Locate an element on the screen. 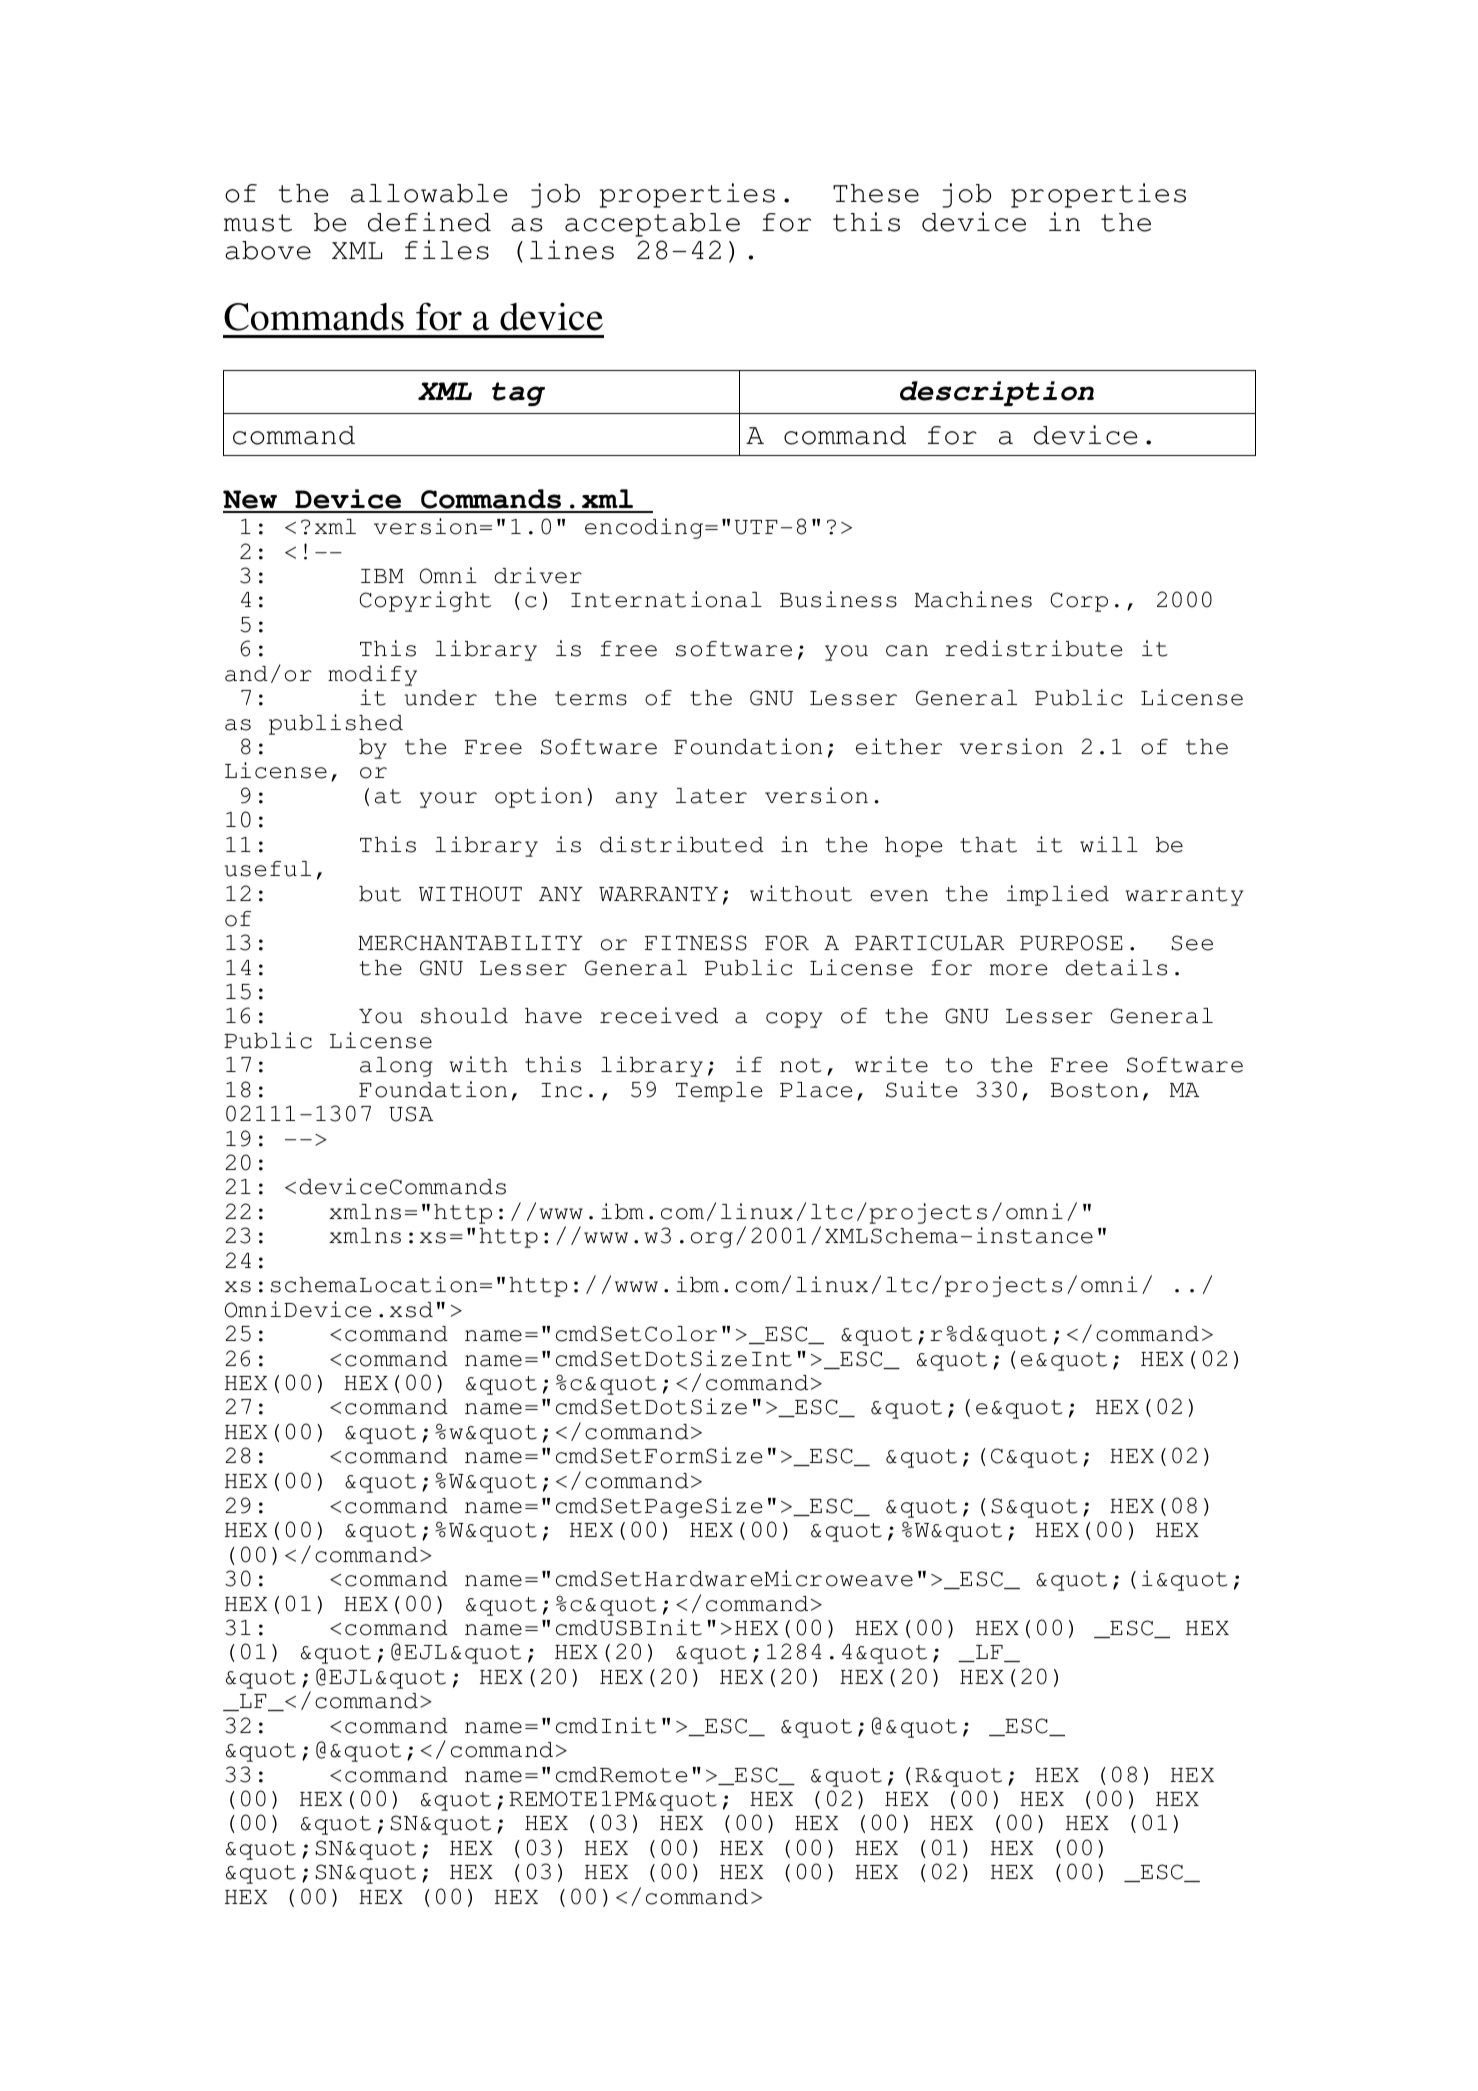  modify is located at coordinates (372, 675).
